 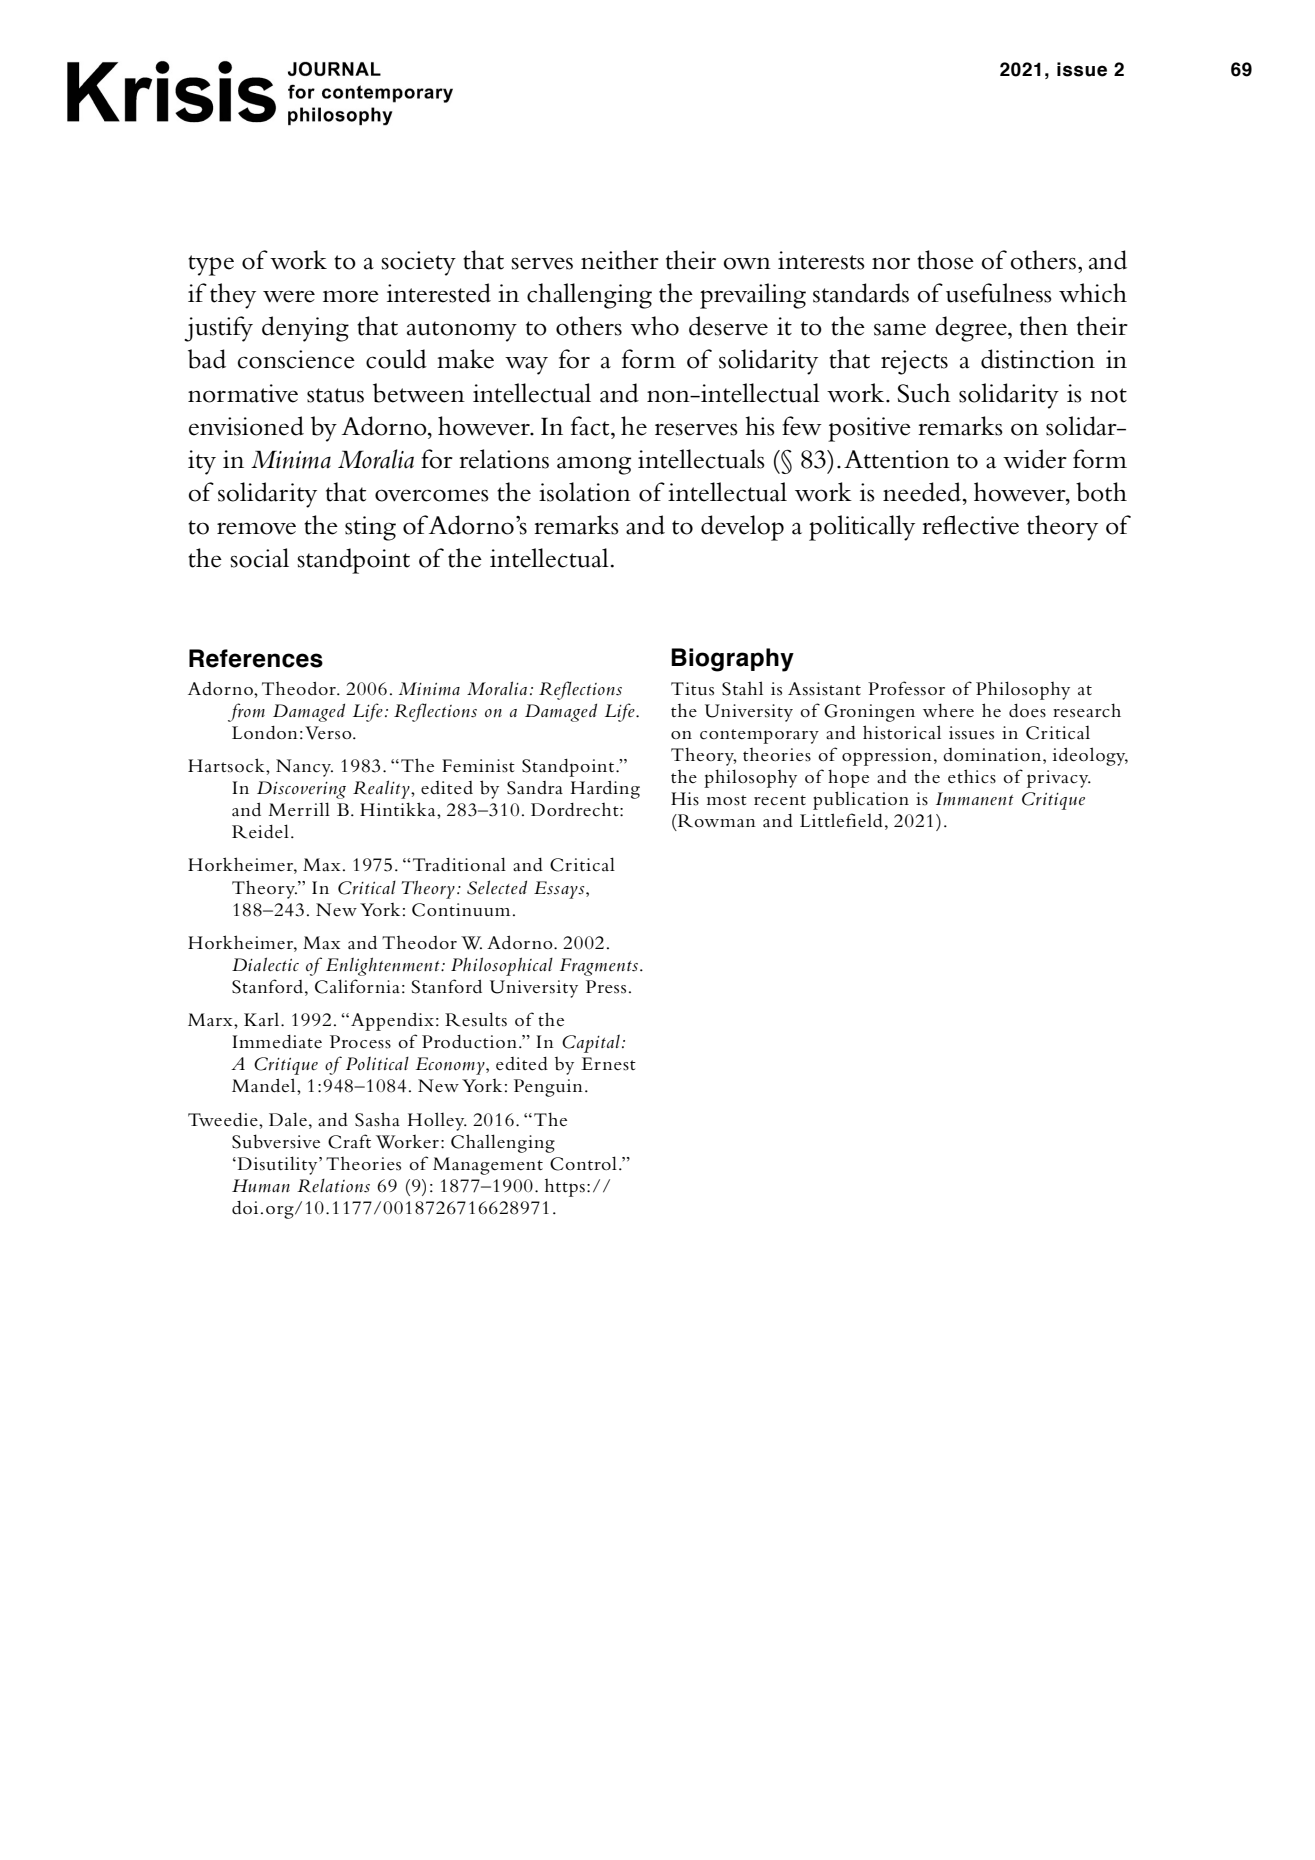 I want to click on does, so click(x=1027, y=711).
